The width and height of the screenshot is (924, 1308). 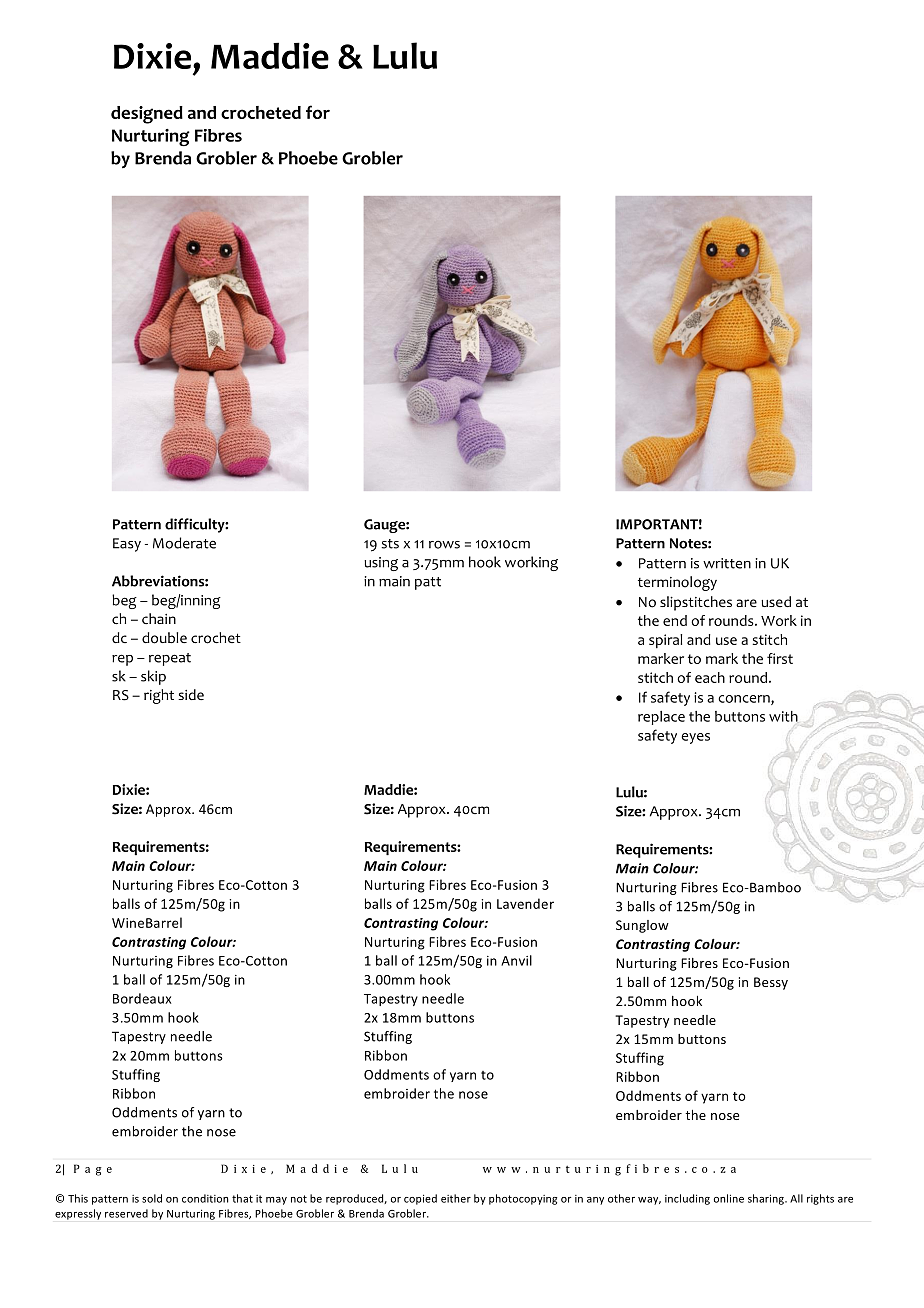 I want to click on Anvil, so click(x=516, y=960).
